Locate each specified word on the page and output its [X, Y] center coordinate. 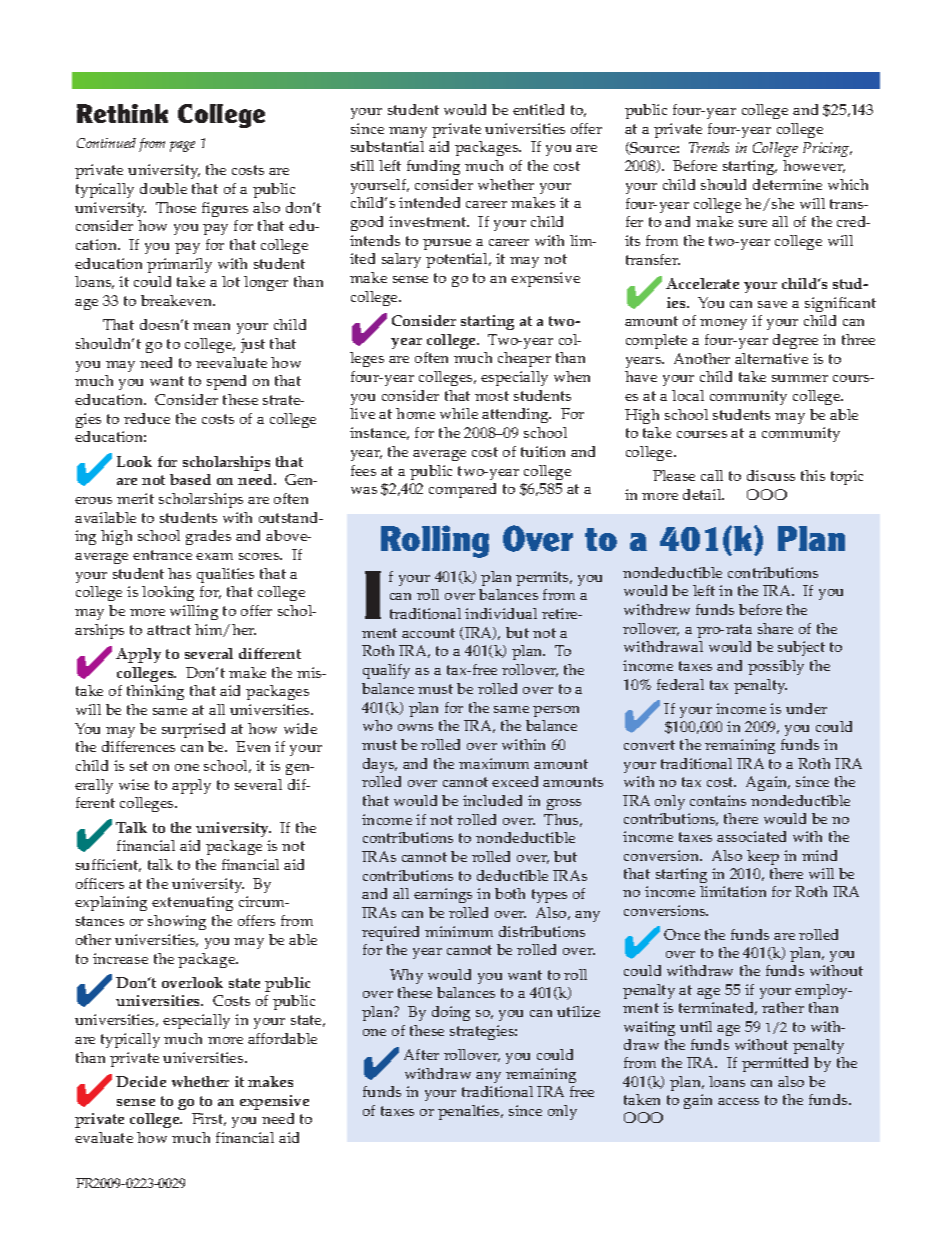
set [139, 766]
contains [718, 800]
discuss [771, 475]
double [163, 188]
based [190, 479]
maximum [494, 763]
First [209, 1119]
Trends [709, 147]
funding [433, 167]
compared [462, 490]
